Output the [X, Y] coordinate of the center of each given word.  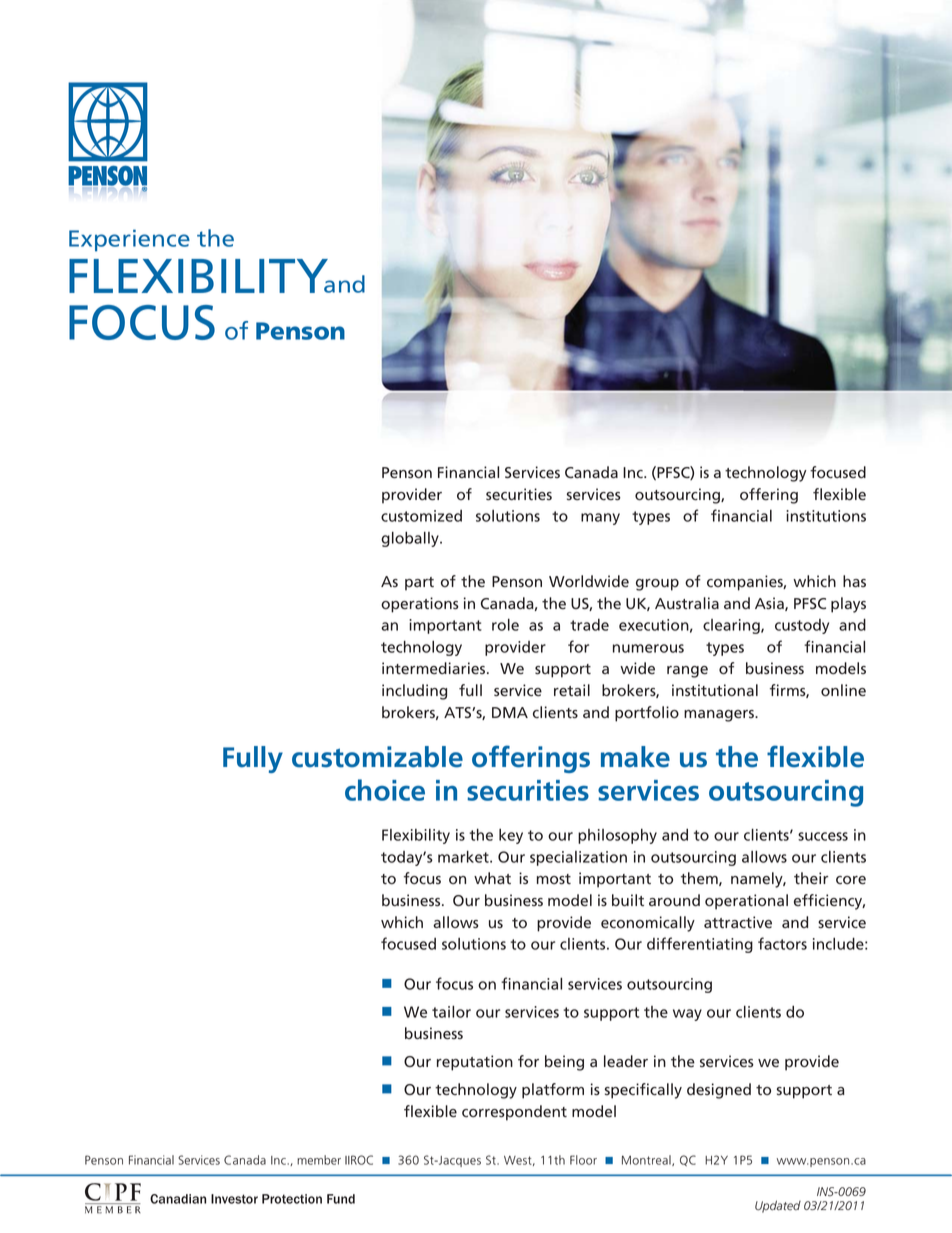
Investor [234, 1199]
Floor [583, 1160]
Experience [129, 240]
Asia [770, 604]
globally [411, 539]
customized [421, 516]
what [492, 878]
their [811, 878]
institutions [826, 516]
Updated [778, 1206]
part [419, 584]
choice [385, 790]
